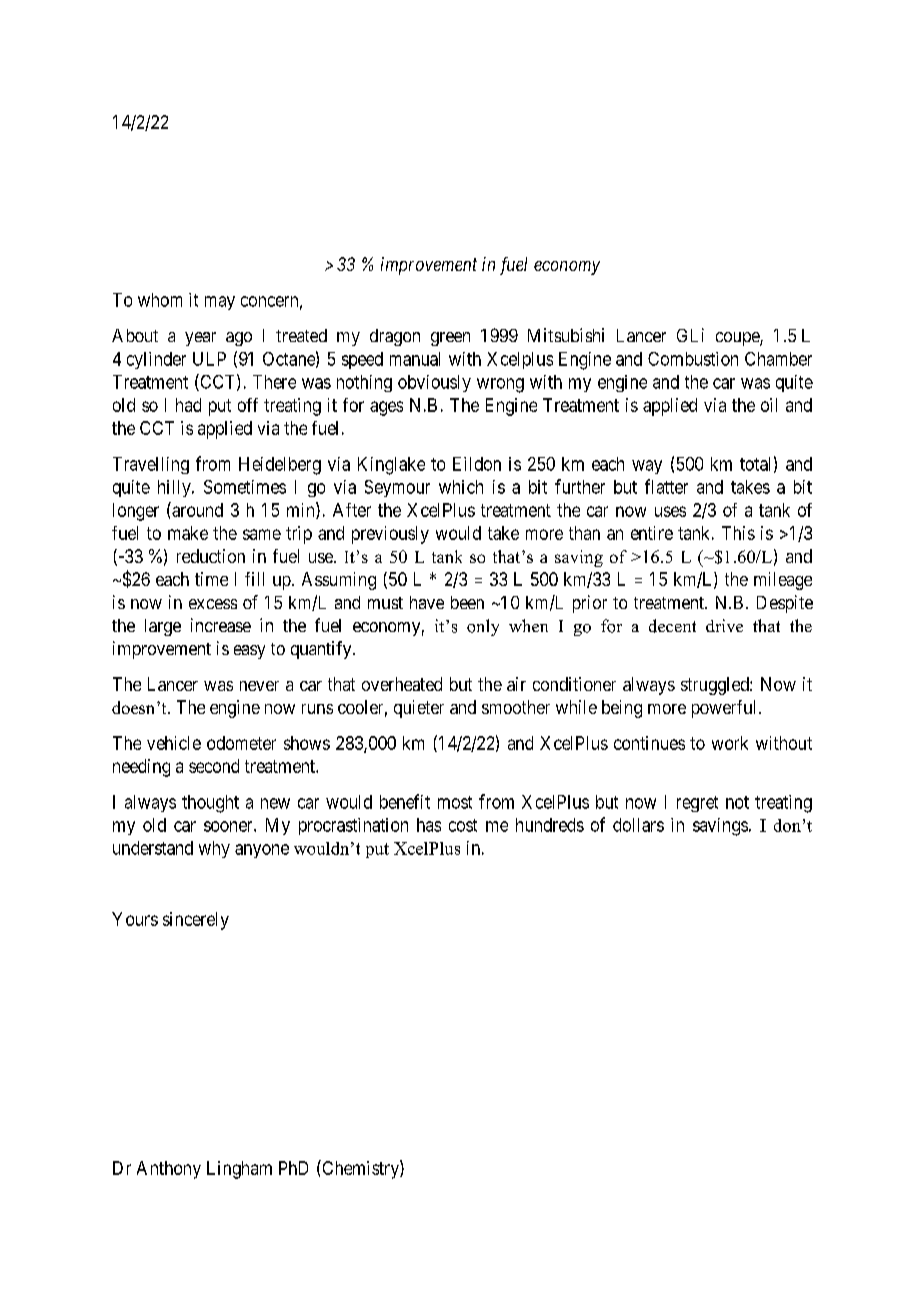 The height and width of the screenshot is (1308, 924). I want to click on coupe, so click(738, 339).
